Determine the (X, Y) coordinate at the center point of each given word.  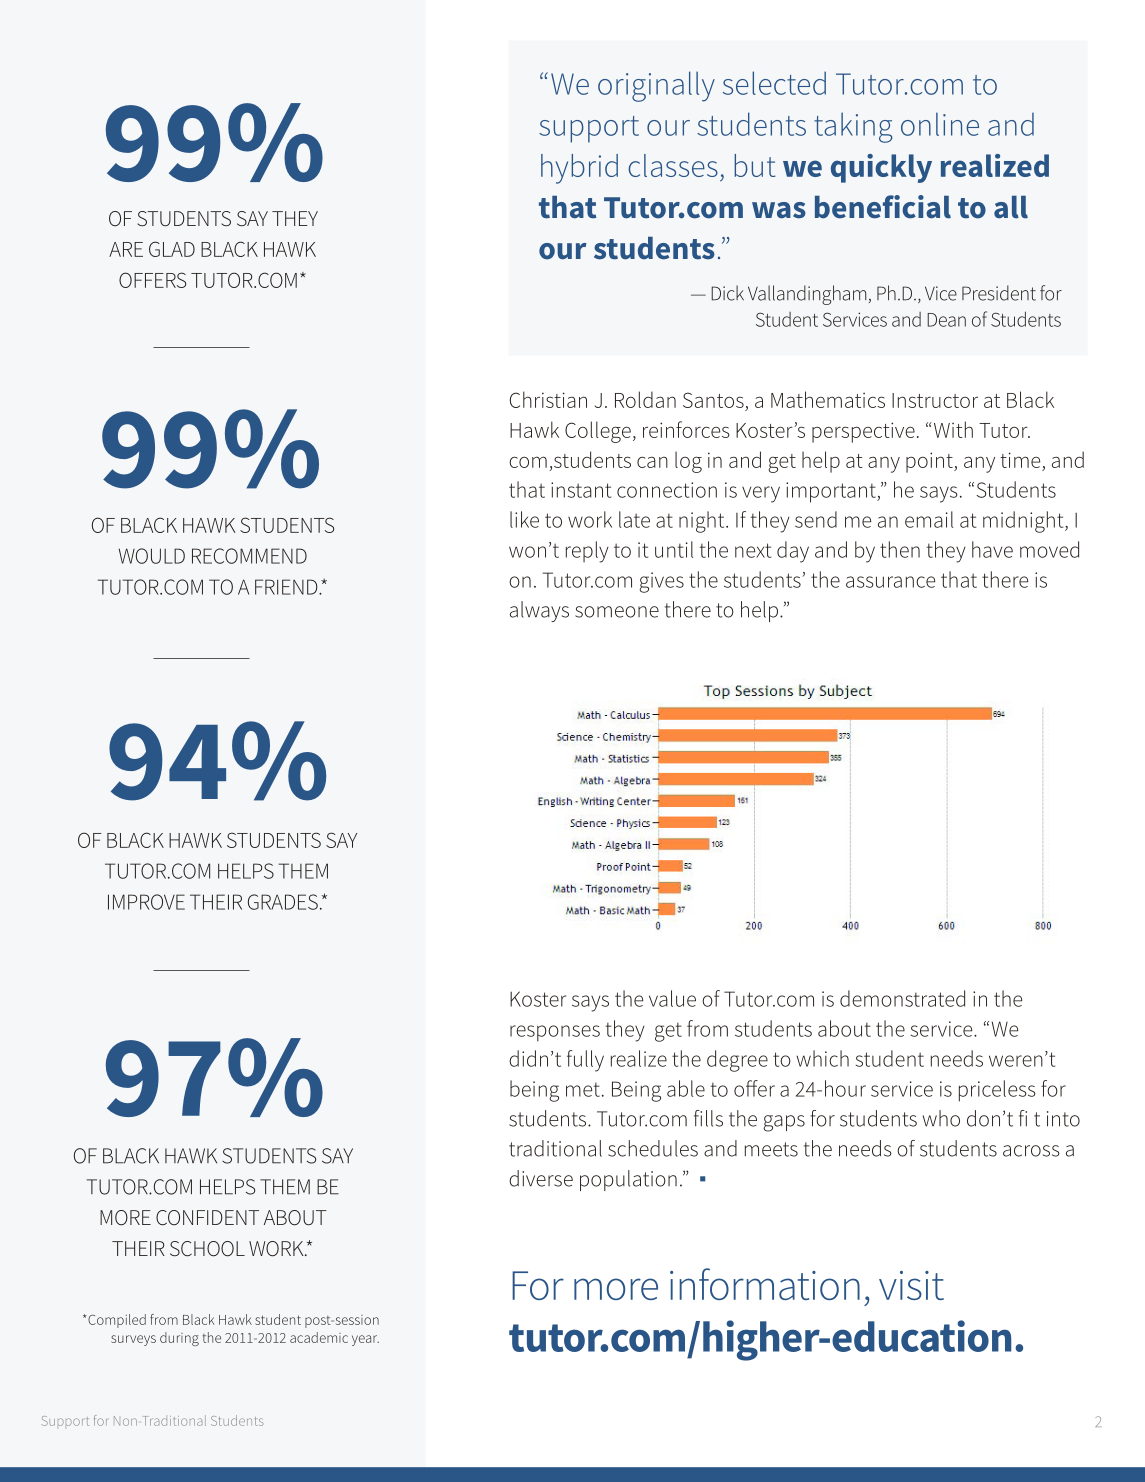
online (940, 124)
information (765, 1284)
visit (911, 1285)
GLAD (172, 249)
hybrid (579, 169)
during (179, 1339)
